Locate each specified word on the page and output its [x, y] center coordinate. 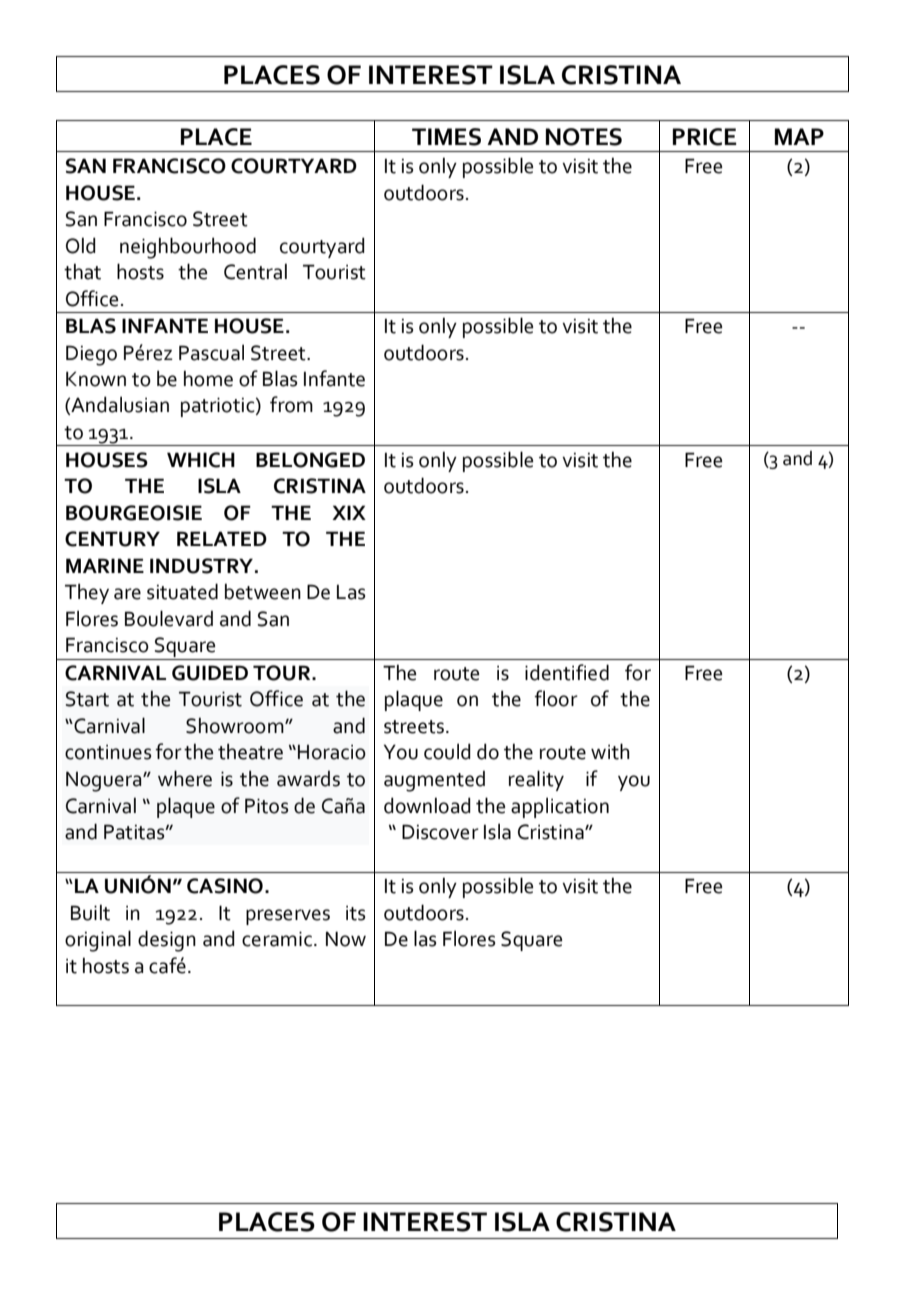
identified [567, 672]
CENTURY [112, 539]
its [355, 913]
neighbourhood [188, 248]
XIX [349, 512]
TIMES [446, 137]
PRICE [705, 137]
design [167, 941]
